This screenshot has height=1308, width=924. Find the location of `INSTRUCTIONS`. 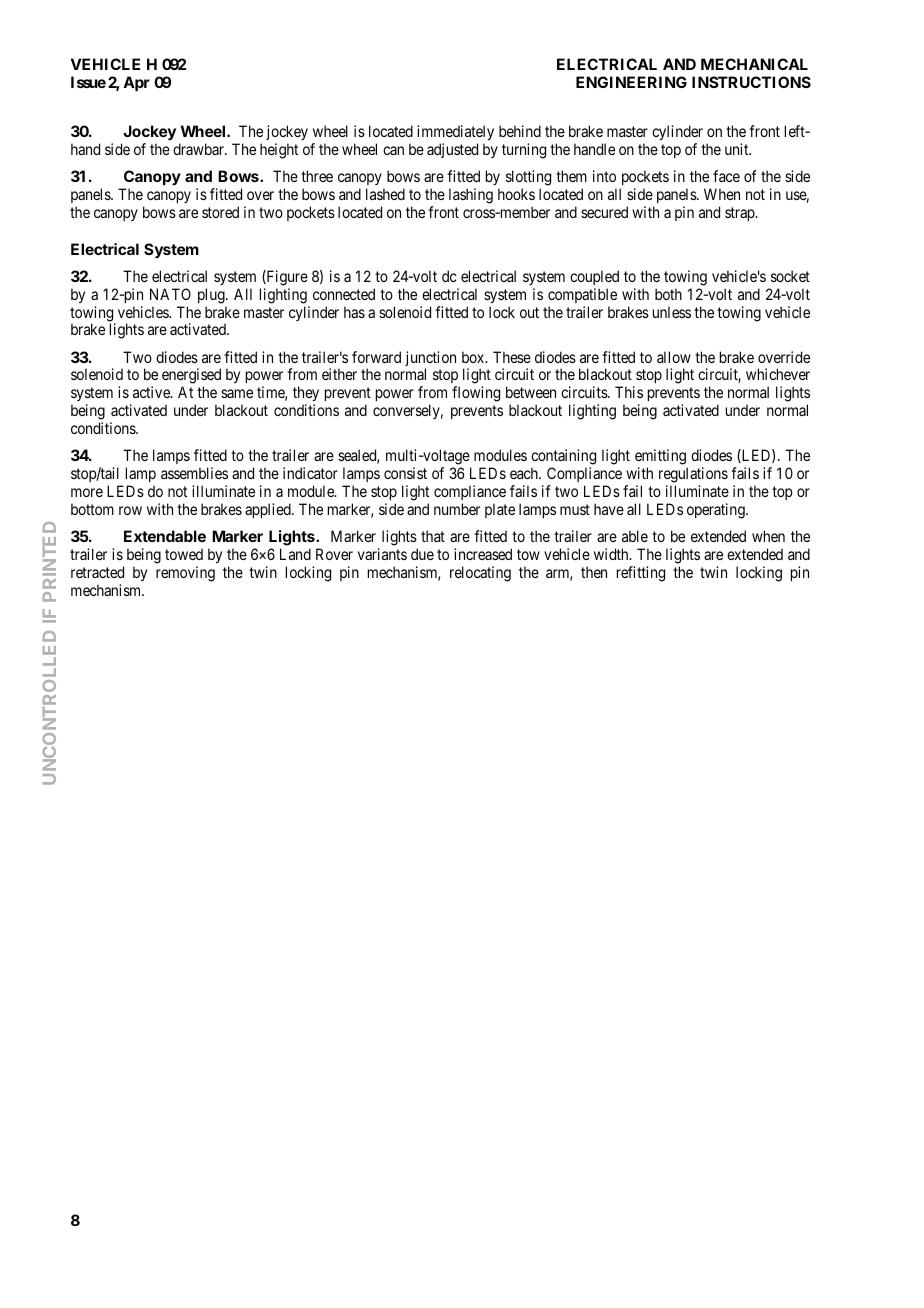

INSTRUCTIONS is located at coordinates (751, 82).
